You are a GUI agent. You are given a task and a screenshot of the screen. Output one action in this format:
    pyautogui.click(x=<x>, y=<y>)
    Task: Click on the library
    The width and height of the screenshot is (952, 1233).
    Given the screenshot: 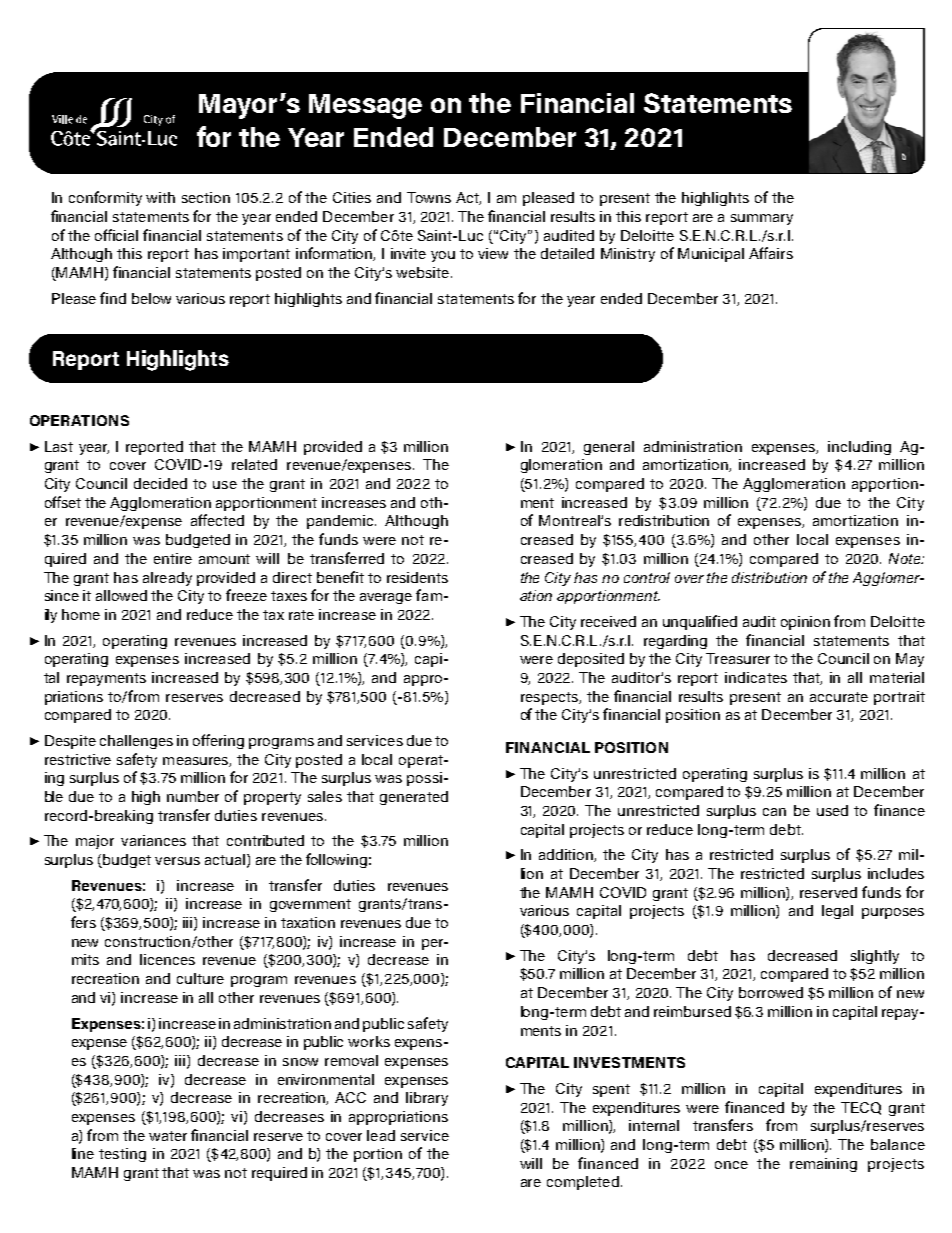 What is the action you would take?
    pyautogui.click(x=427, y=1099)
